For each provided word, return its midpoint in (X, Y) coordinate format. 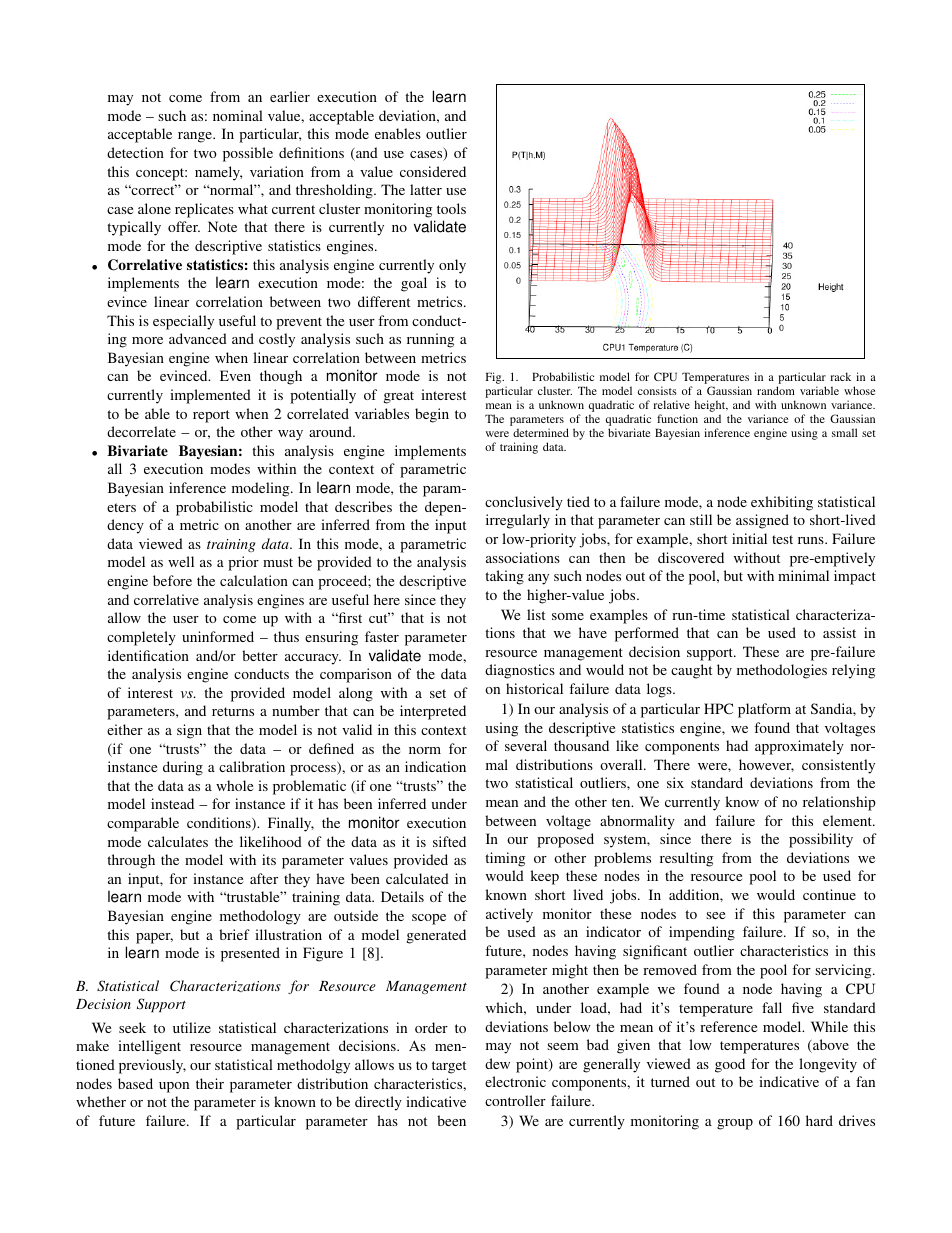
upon (174, 1087)
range (196, 137)
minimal (803, 575)
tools (451, 208)
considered (433, 171)
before (172, 580)
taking (504, 577)
